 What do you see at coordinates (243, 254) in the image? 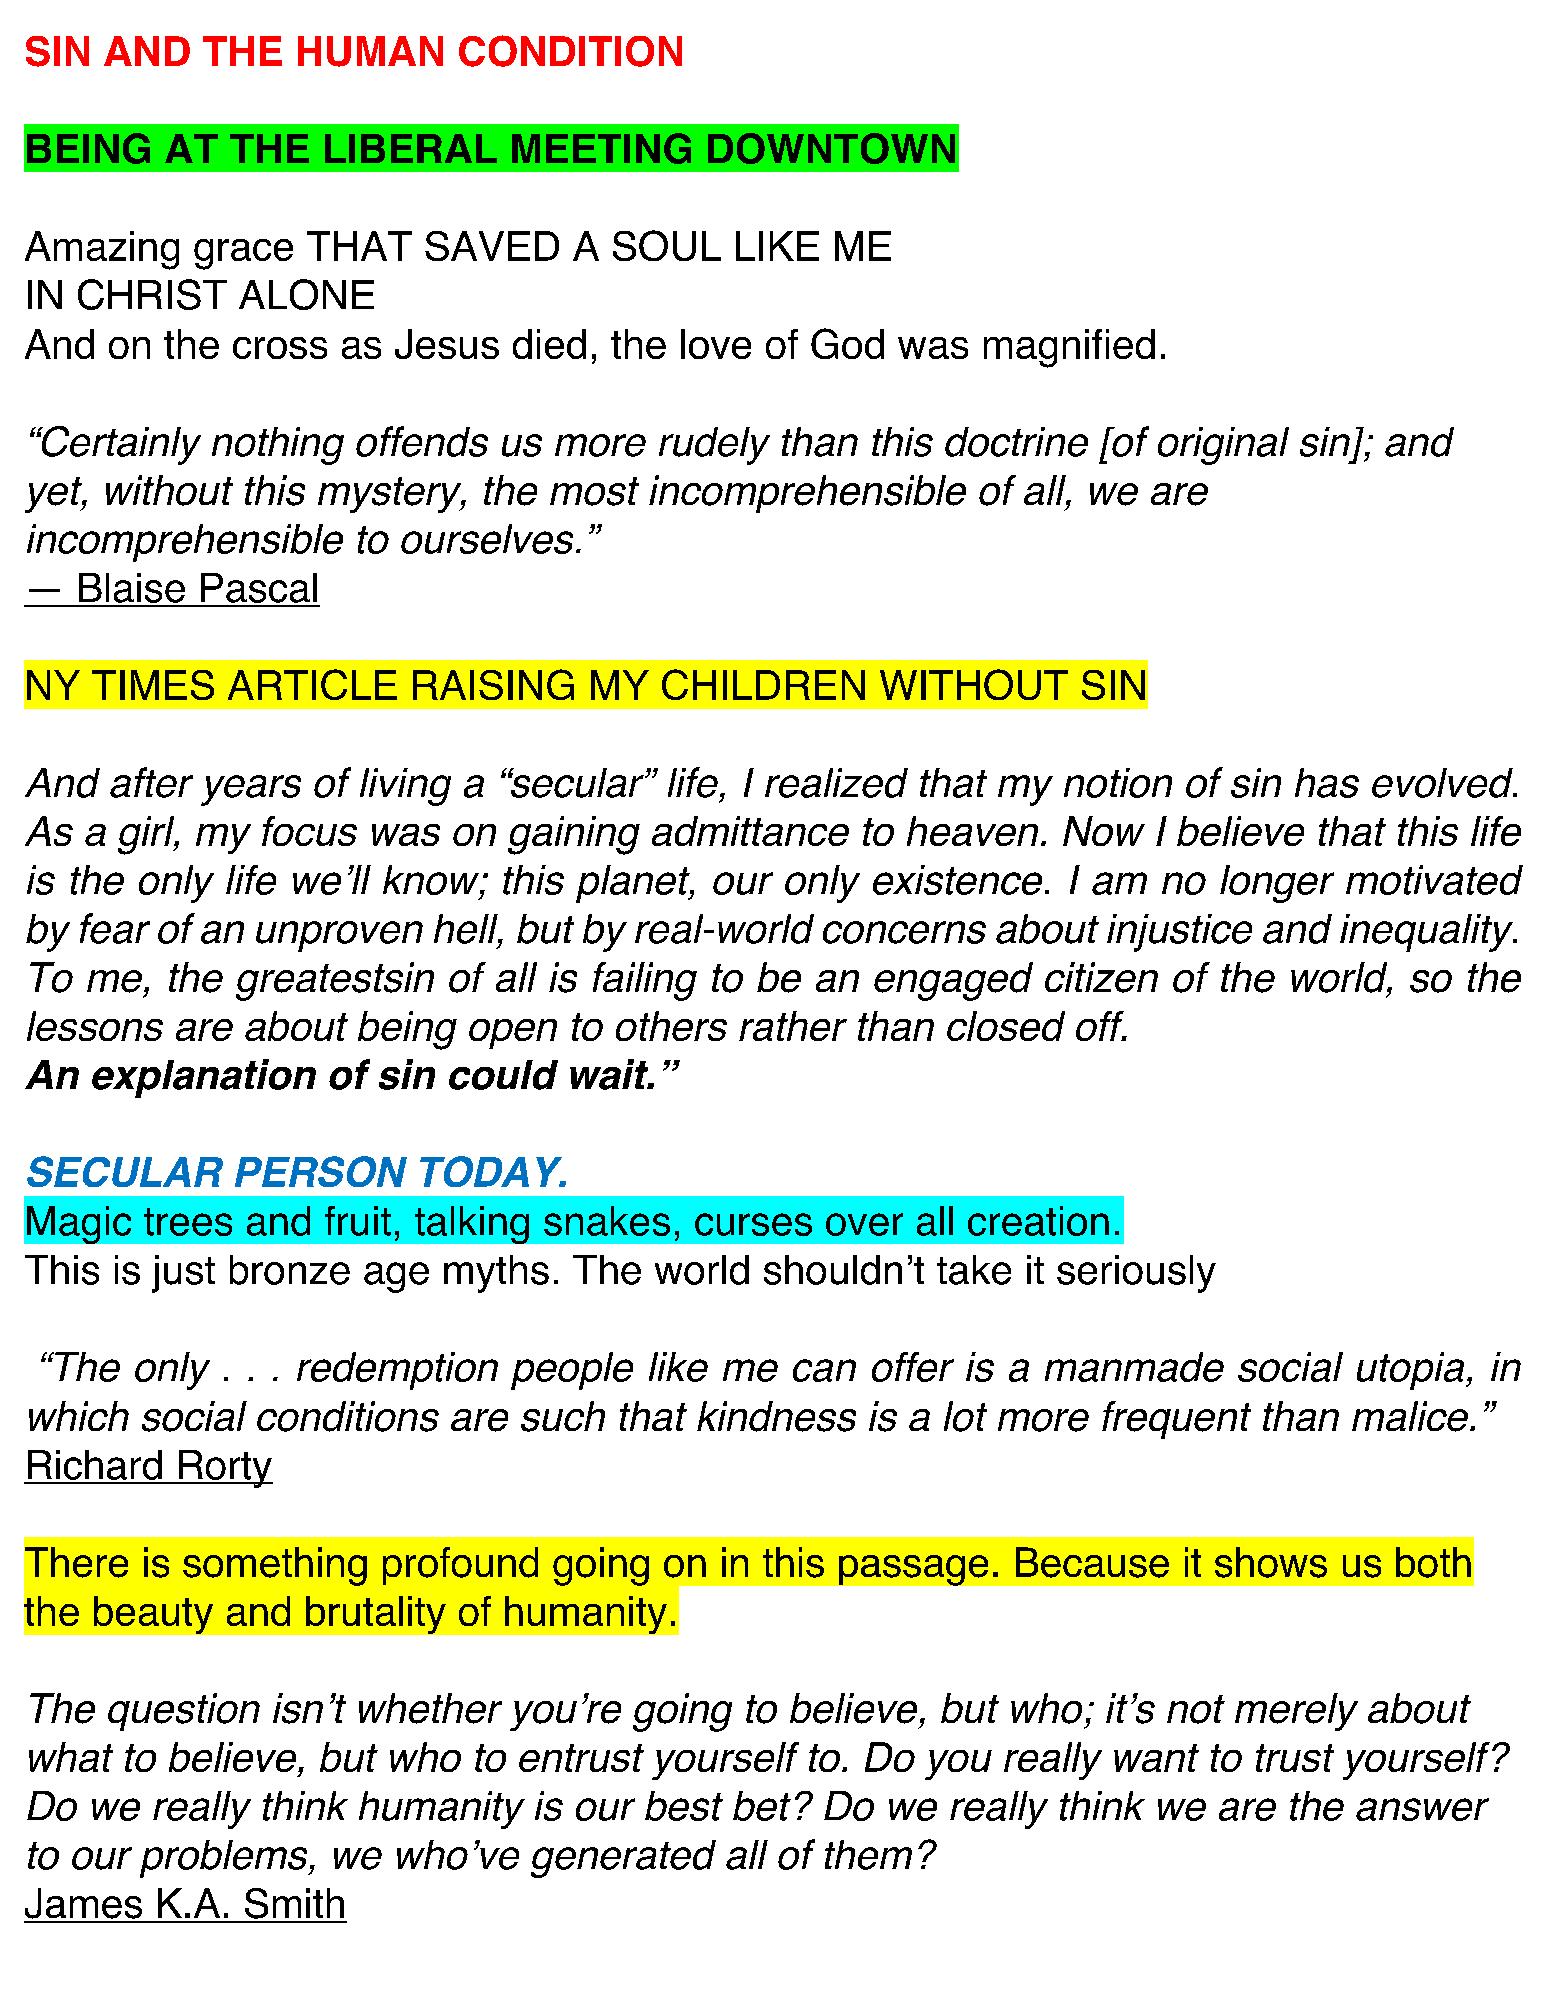
I see `grace` at bounding box center [243, 254].
